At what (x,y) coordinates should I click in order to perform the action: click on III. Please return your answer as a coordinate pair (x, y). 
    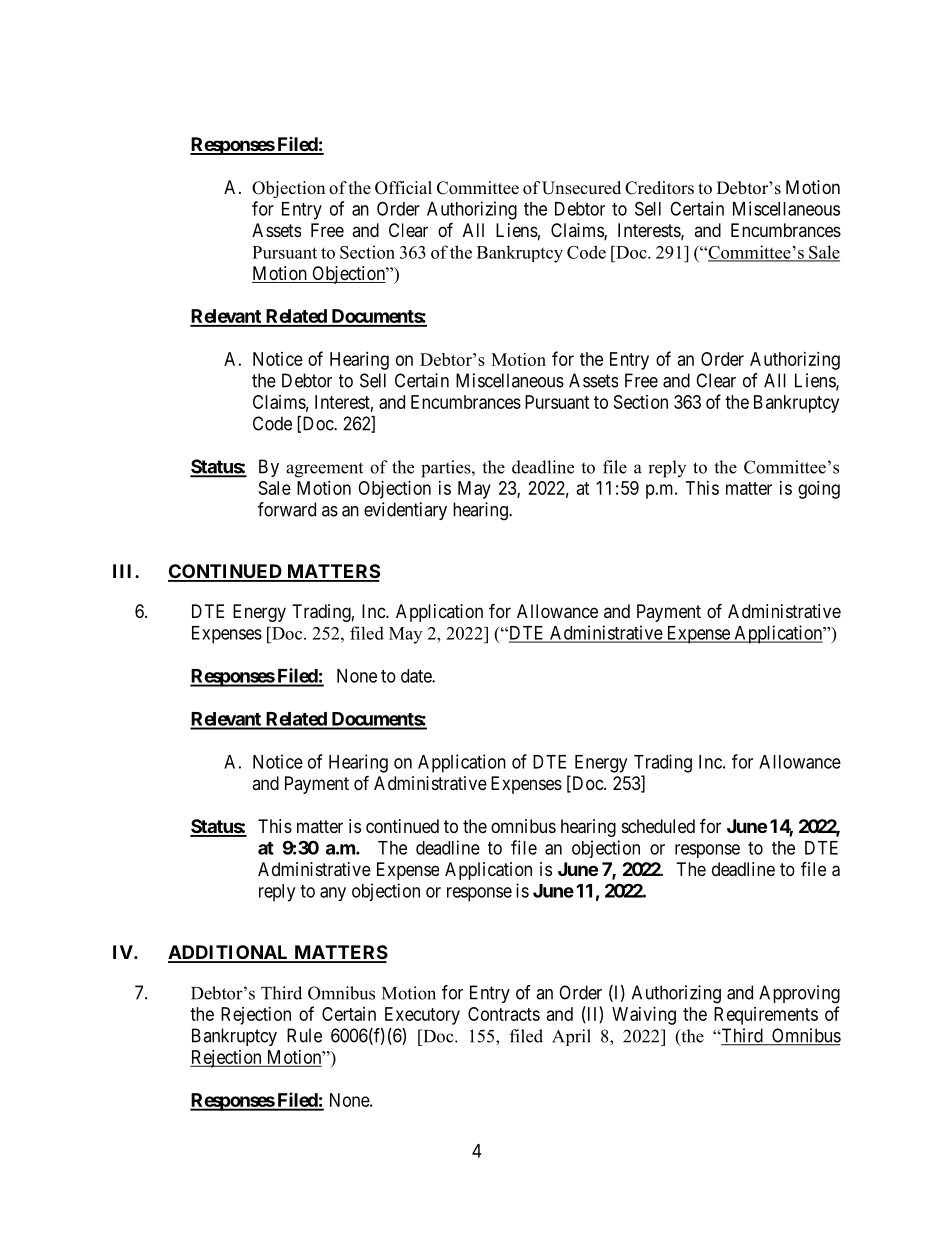
    Looking at the image, I should click on (124, 571).
